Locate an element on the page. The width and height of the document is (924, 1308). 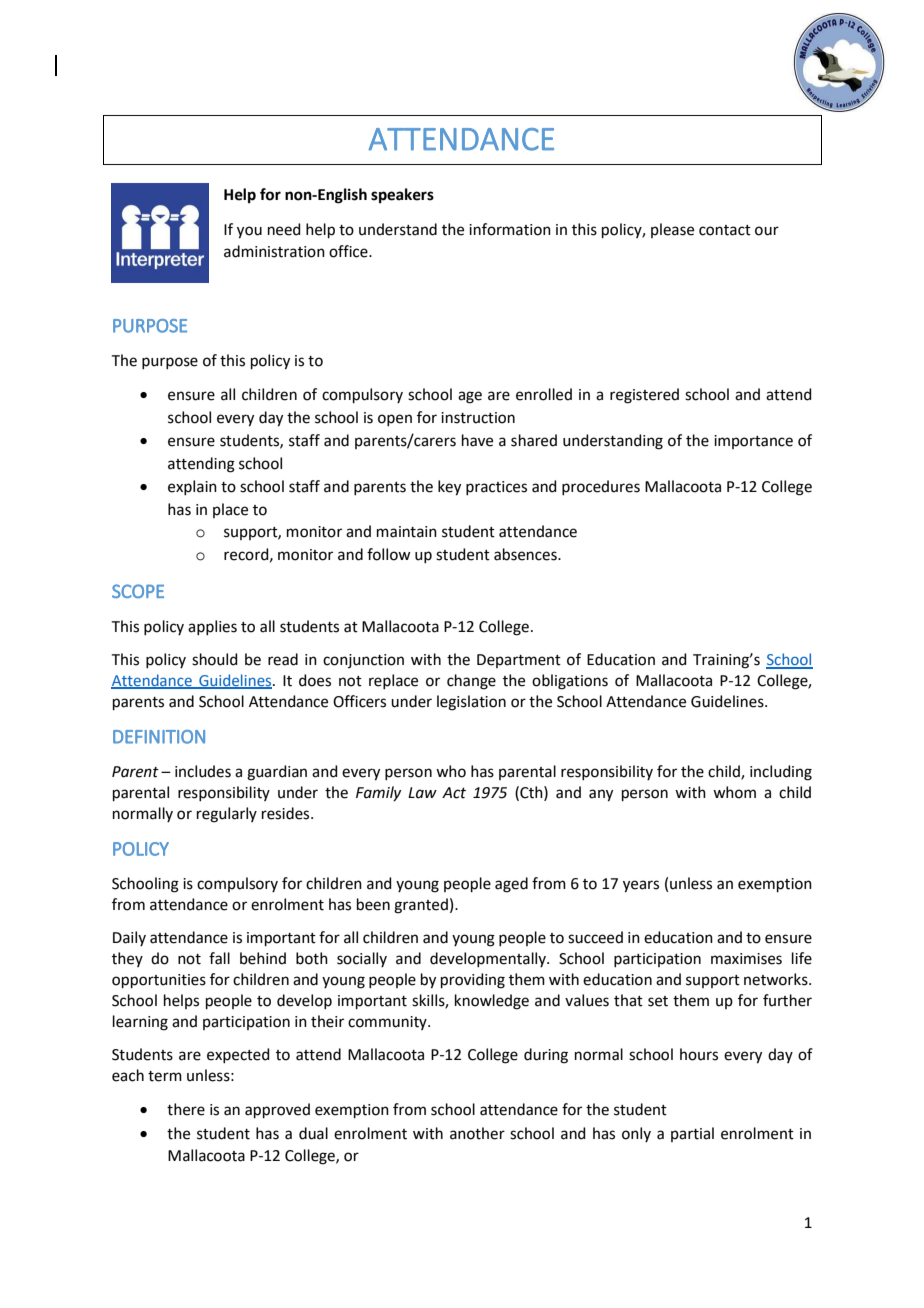
change is located at coordinates (471, 682).
